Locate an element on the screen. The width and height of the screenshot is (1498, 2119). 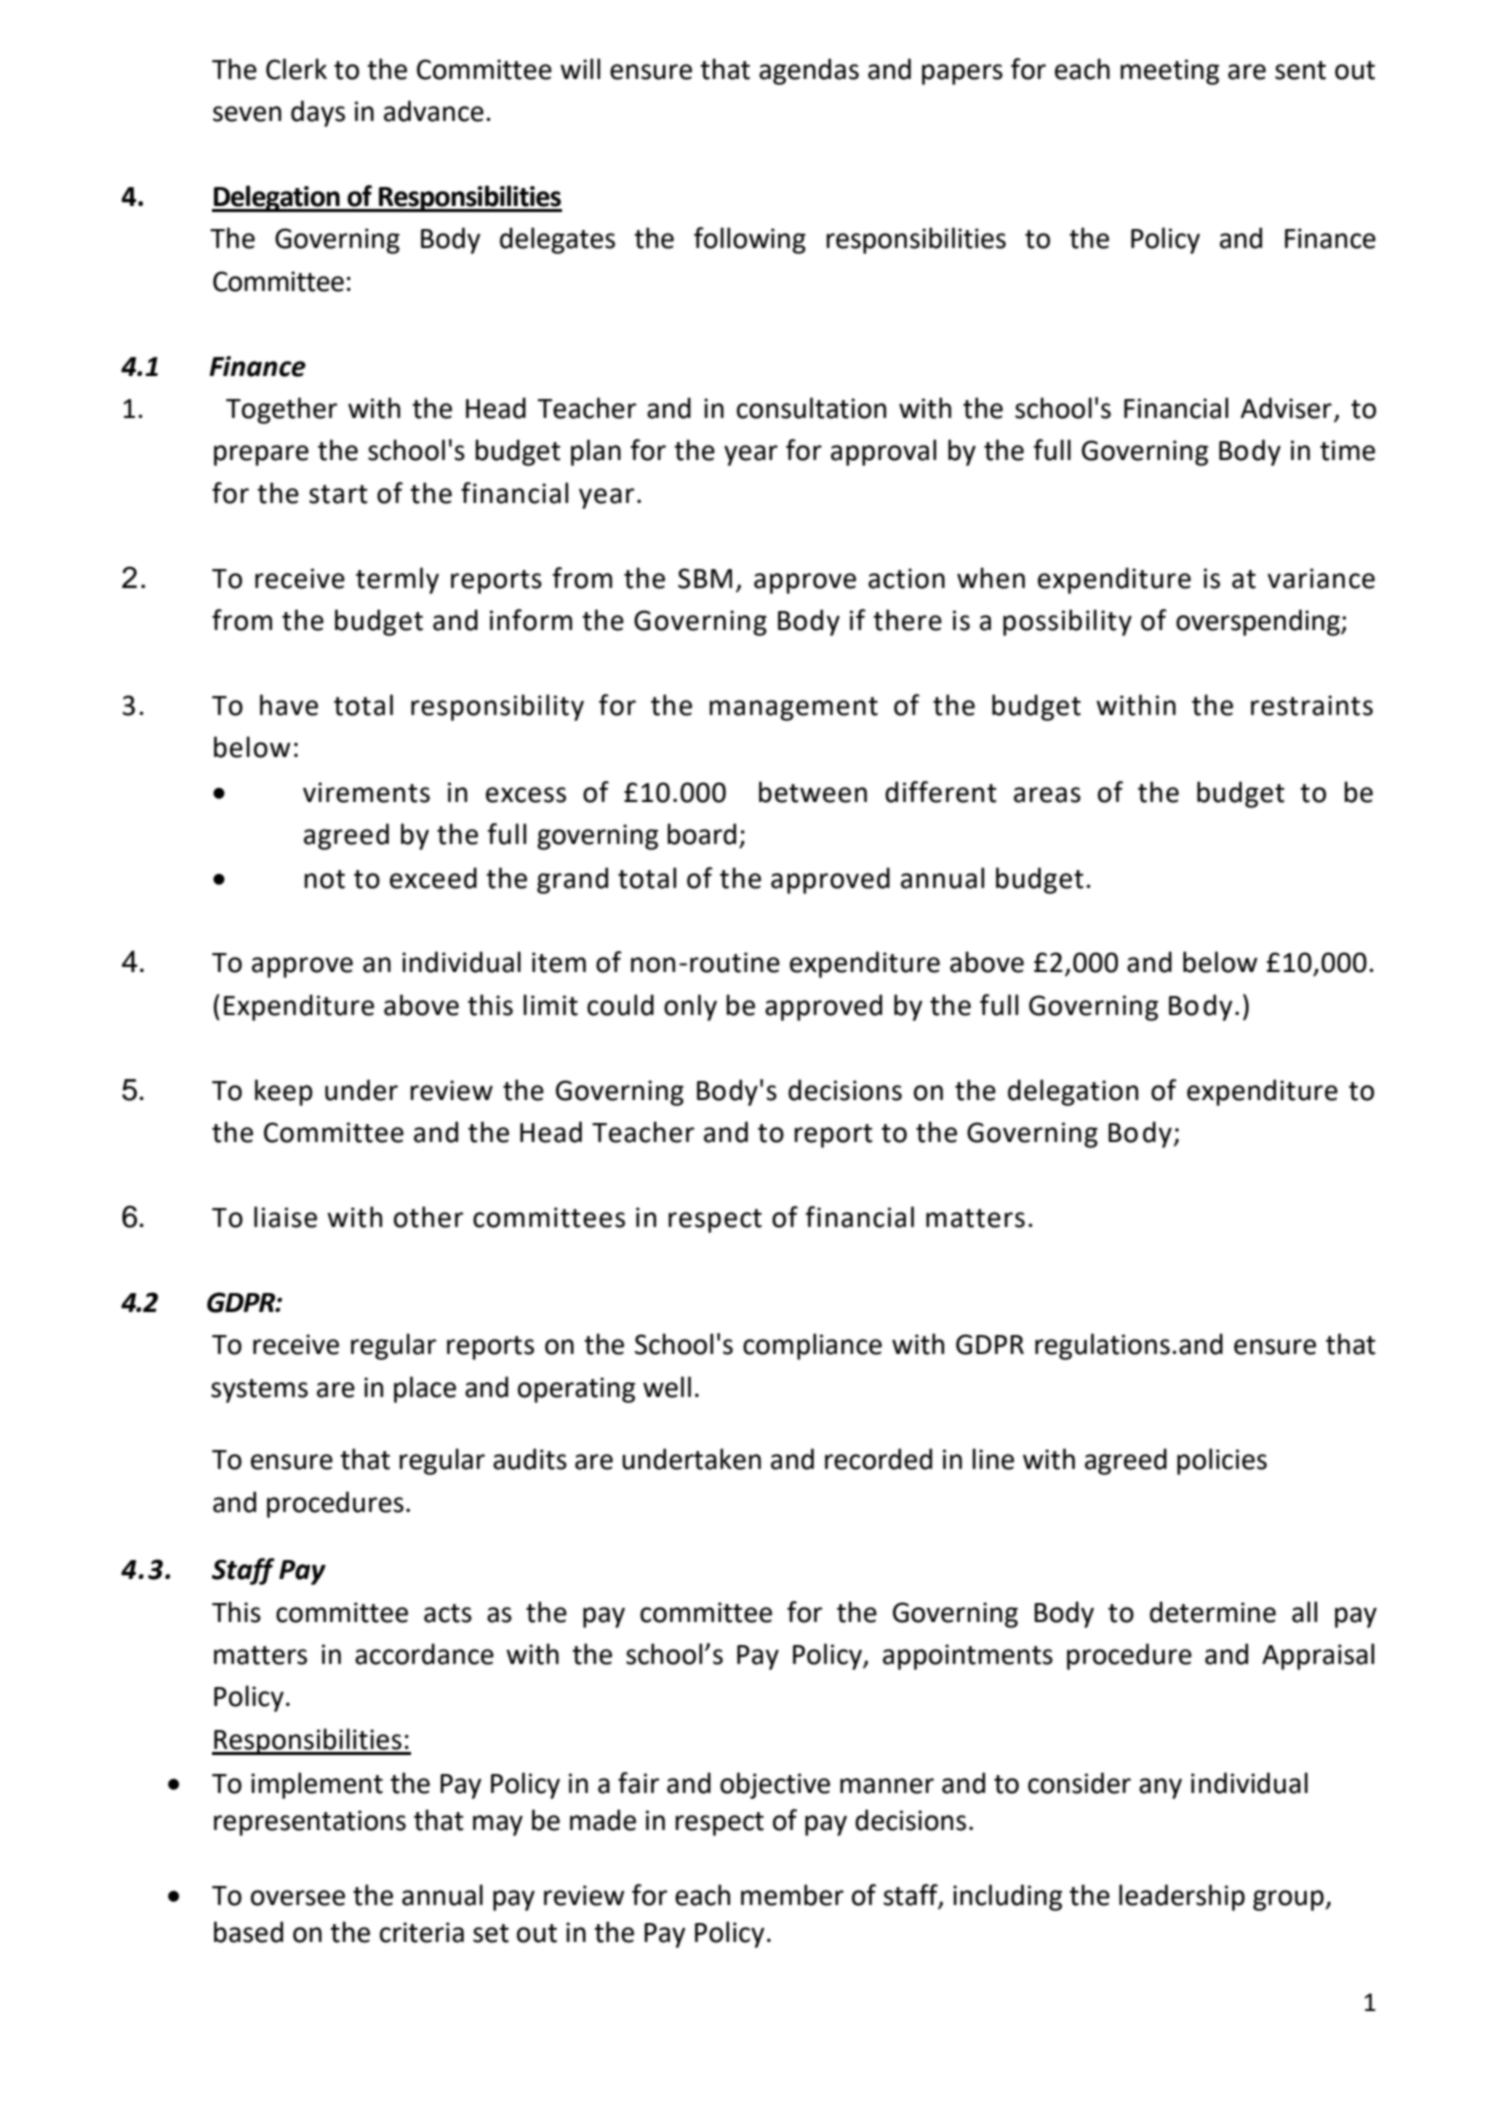
place is located at coordinates (425, 1389).
